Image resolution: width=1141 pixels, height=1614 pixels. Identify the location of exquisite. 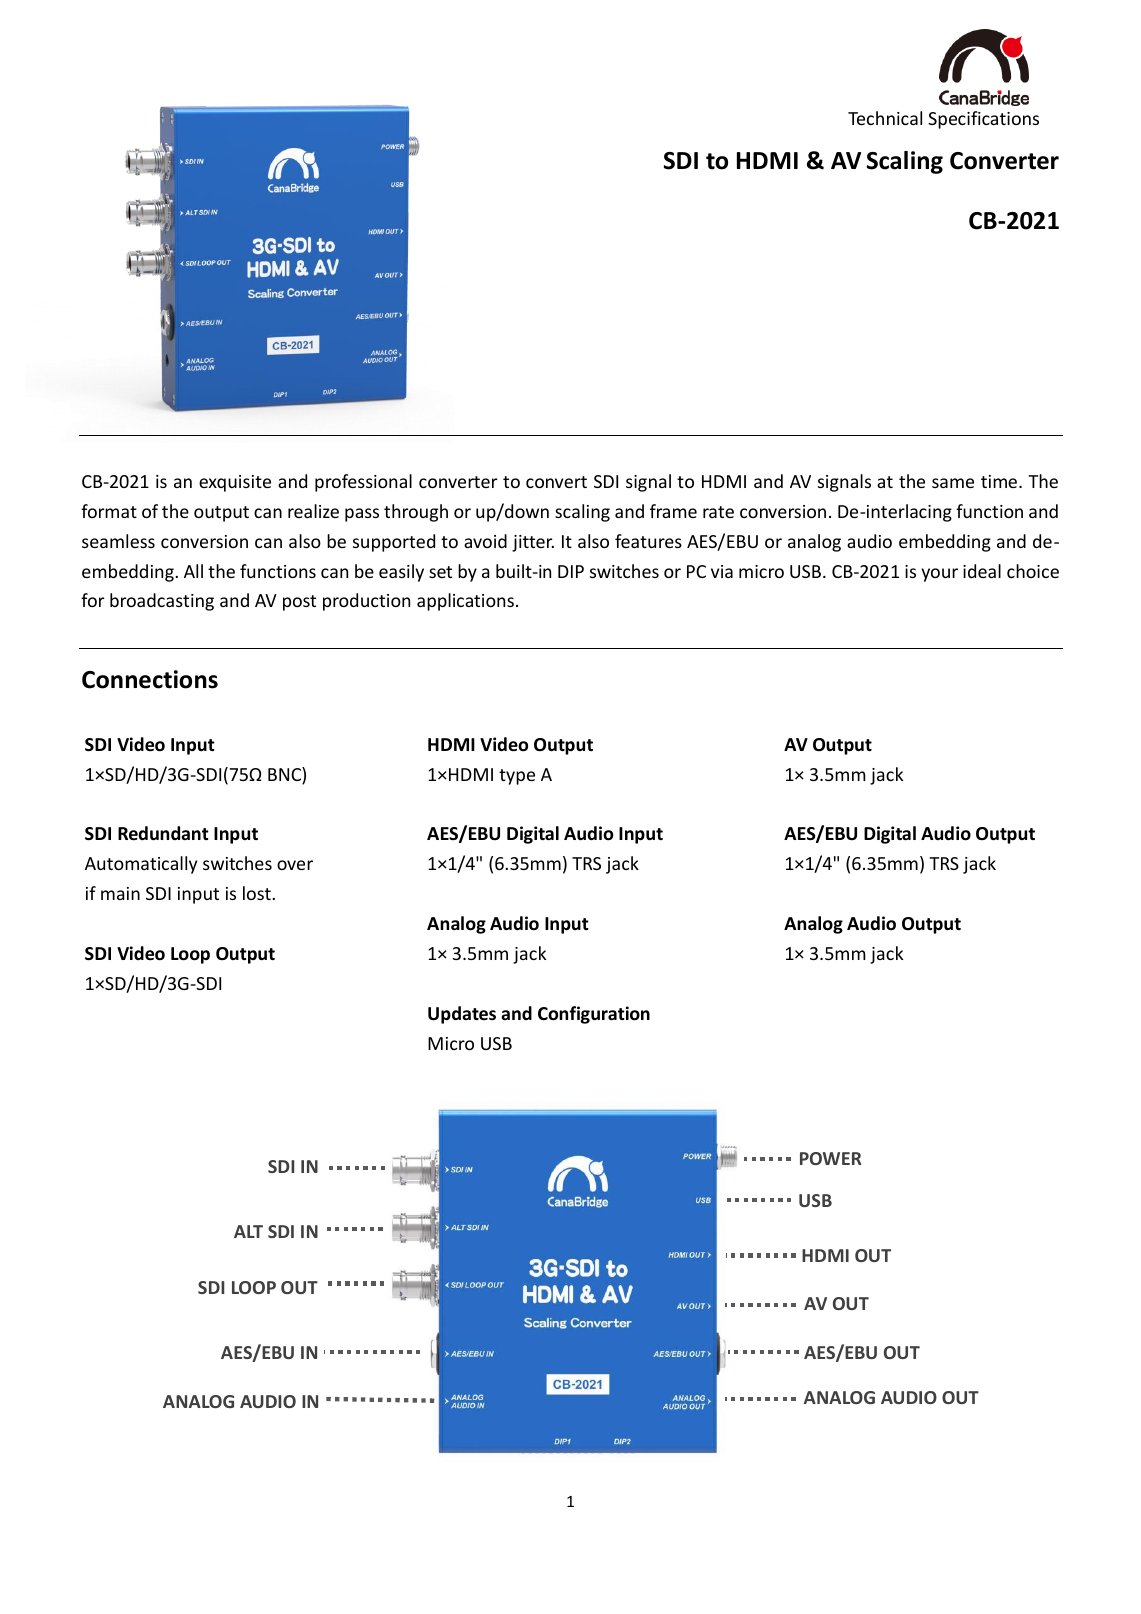
(235, 483).
